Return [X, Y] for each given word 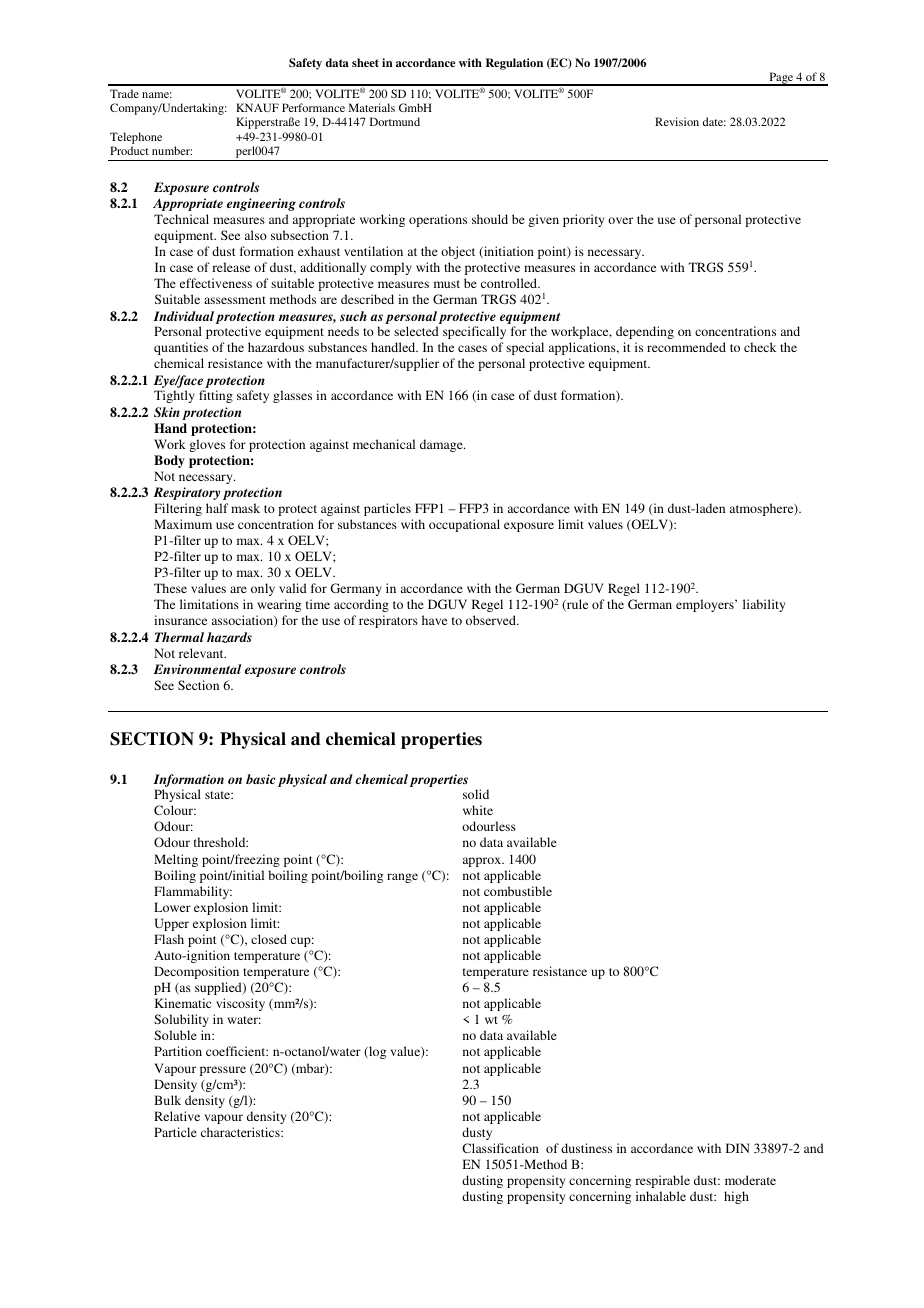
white [478, 810]
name [157, 95]
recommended [686, 347]
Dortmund [395, 121]
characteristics [241, 1132]
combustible [518, 891]
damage [442, 445]
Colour [175, 810]
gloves [207, 445]
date [714, 121]
